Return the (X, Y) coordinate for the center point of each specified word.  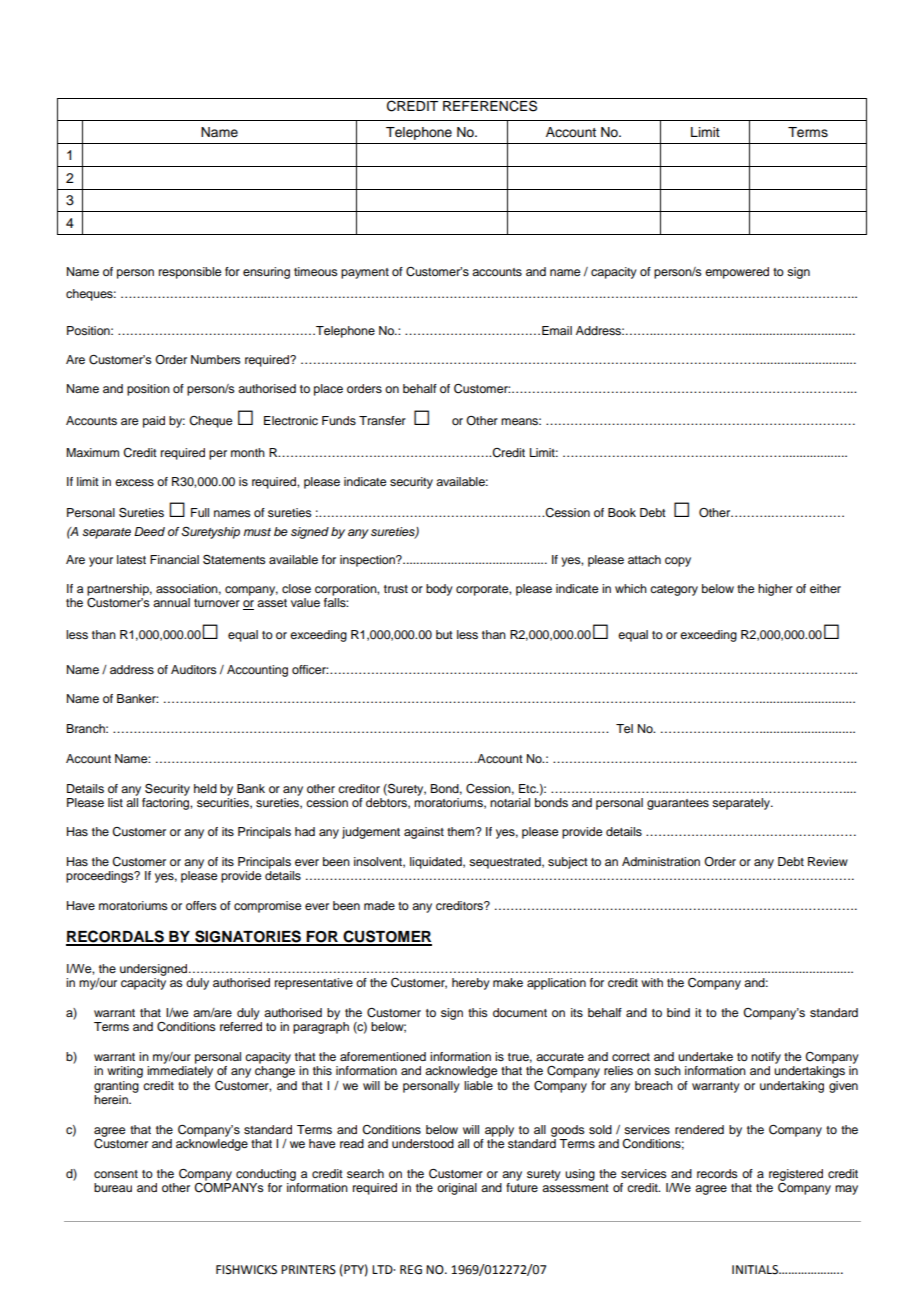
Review (828, 861)
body (439, 590)
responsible (190, 273)
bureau (113, 1187)
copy (678, 562)
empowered (737, 273)
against (424, 833)
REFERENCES (490, 106)
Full (200, 512)
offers (201, 905)
